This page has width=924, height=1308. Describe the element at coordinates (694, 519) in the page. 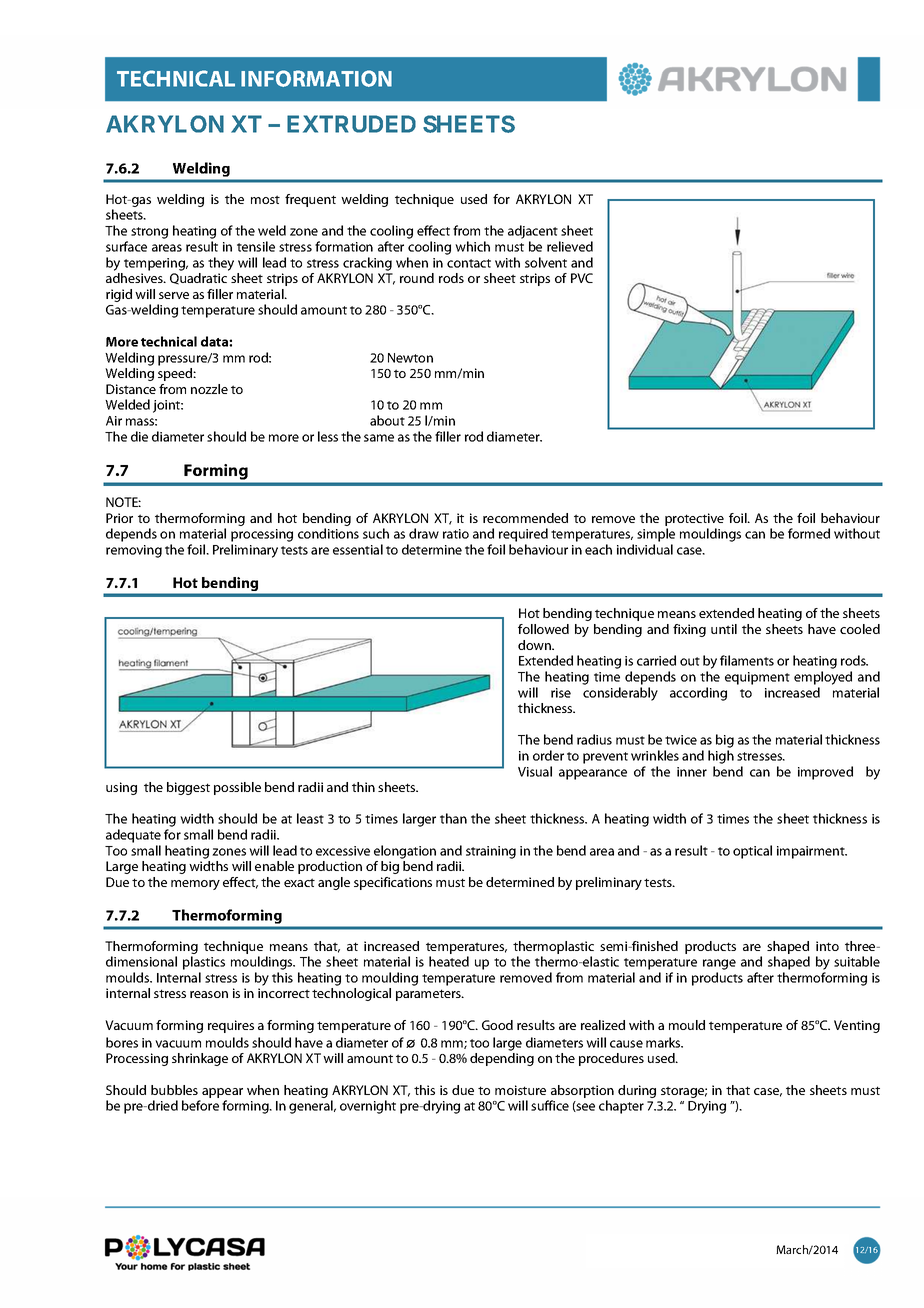

I see `protective` at that location.
